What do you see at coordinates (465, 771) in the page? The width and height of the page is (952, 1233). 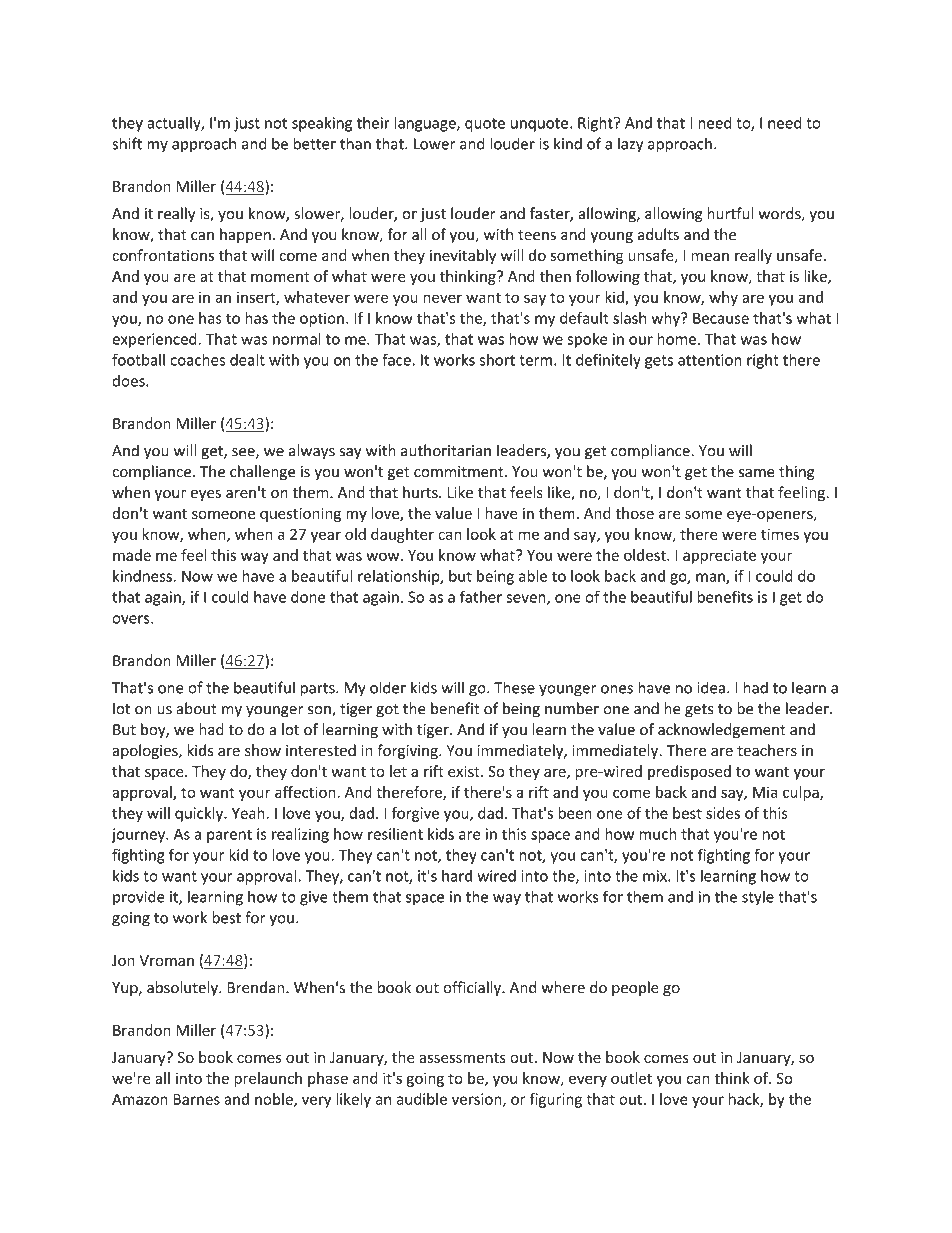 I see `exist` at bounding box center [465, 771].
